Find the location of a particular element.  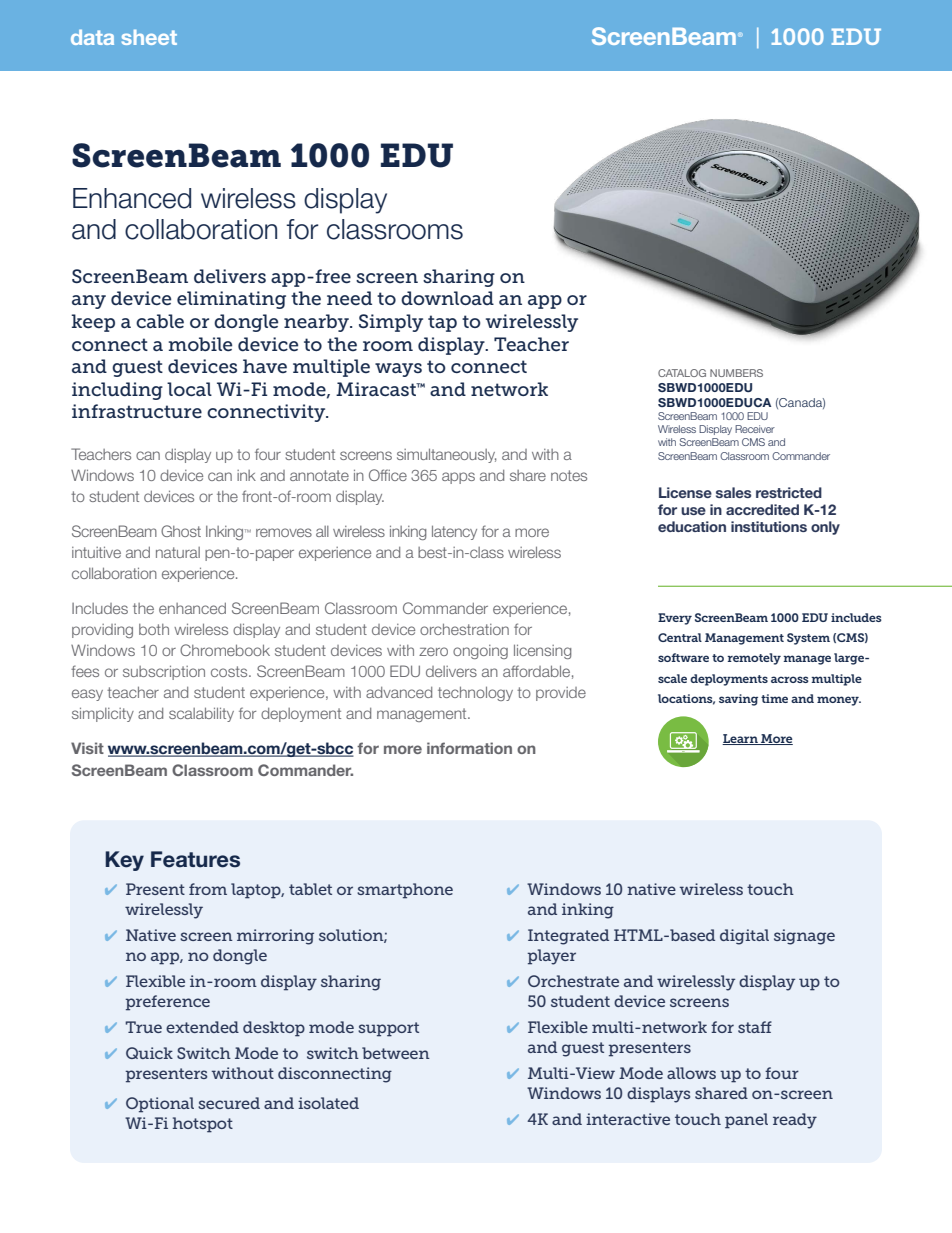

NUMBERS is located at coordinates (736, 373).
